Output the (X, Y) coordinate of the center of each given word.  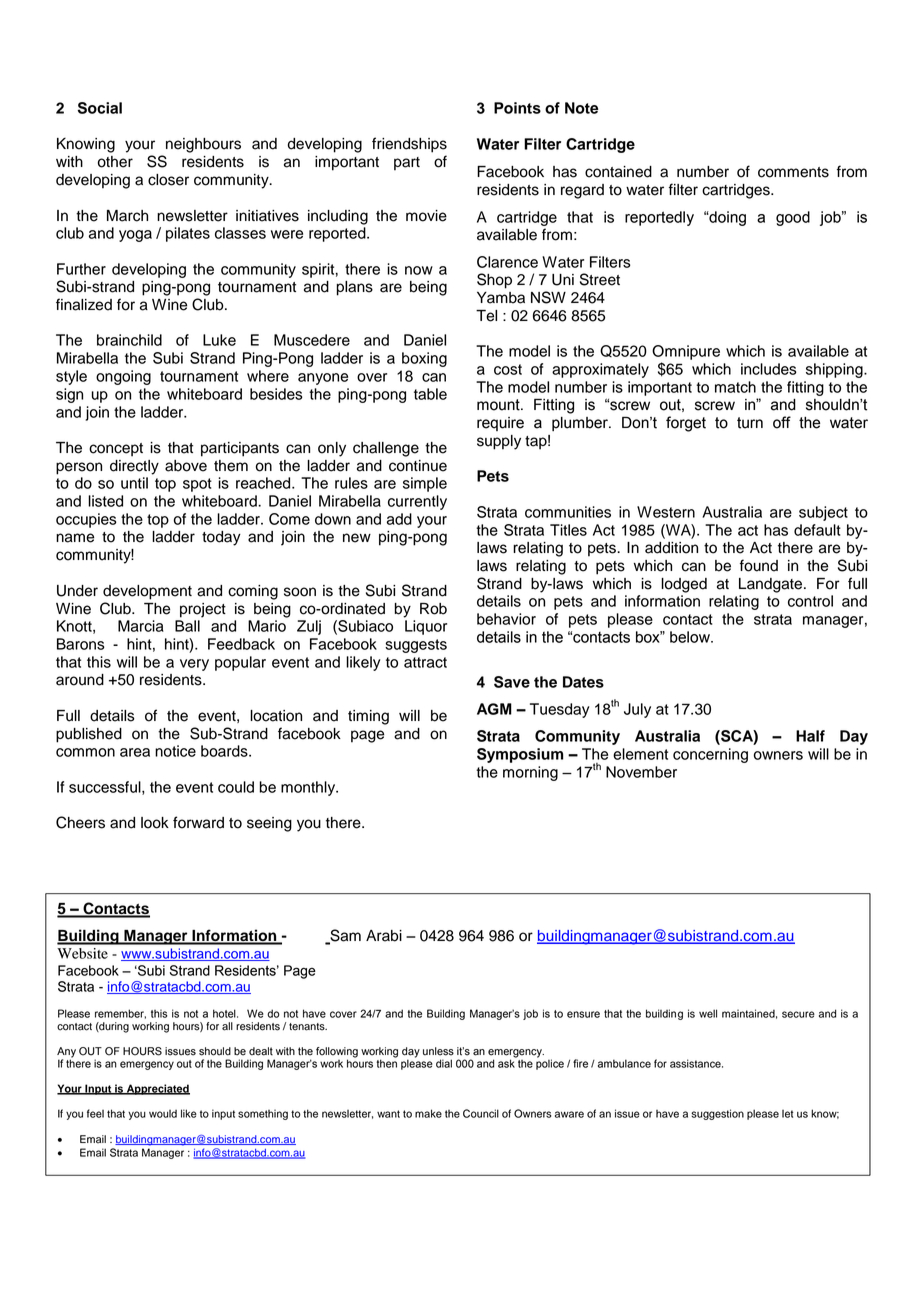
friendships (409, 145)
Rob (433, 609)
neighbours (203, 145)
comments (793, 172)
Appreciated (157, 1089)
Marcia (141, 626)
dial (444, 1063)
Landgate (772, 585)
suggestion (717, 1114)
